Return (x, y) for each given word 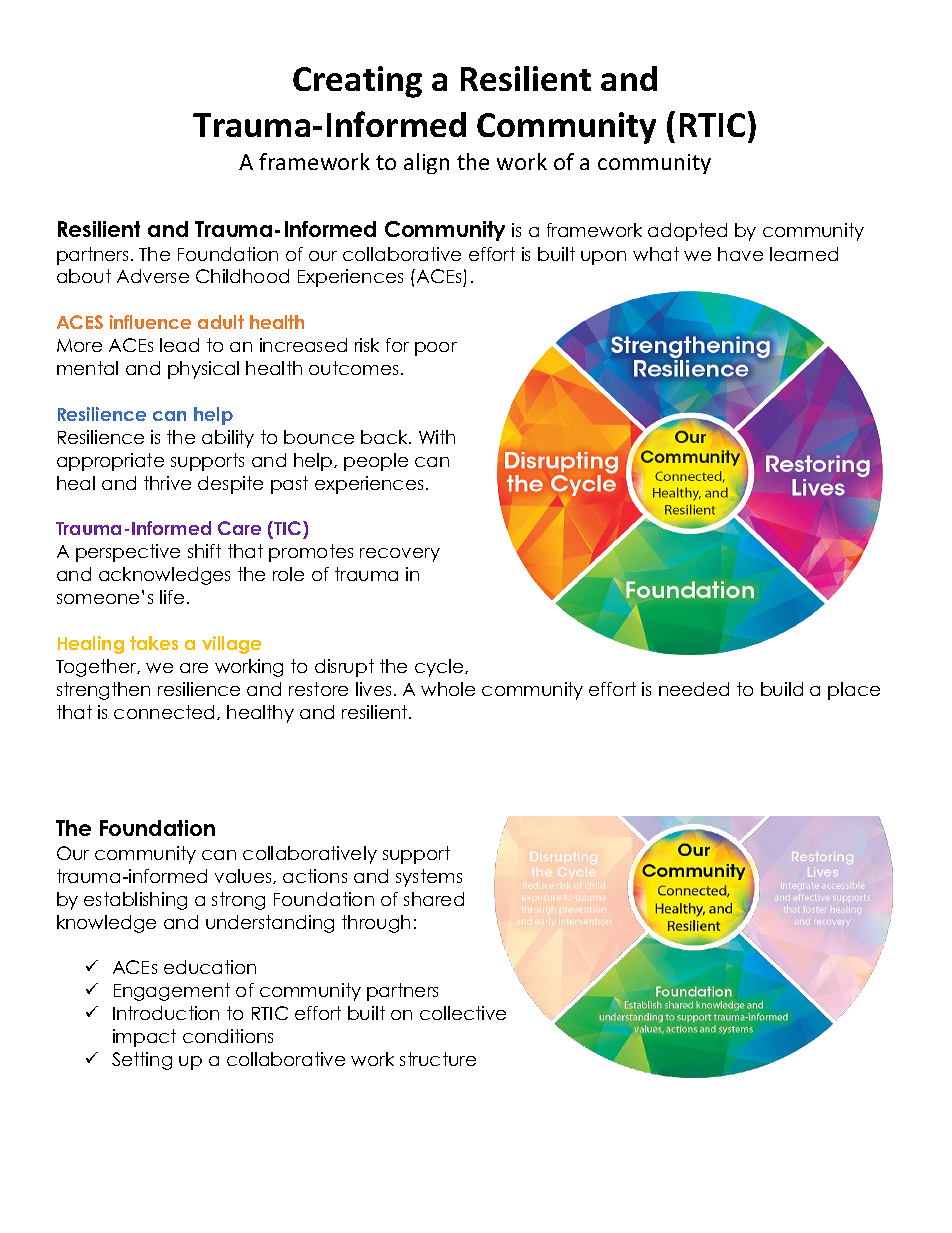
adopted (687, 232)
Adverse (153, 276)
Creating (357, 82)
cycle (440, 668)
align (426, 163)
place (854, 691)
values (244, 876)
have (740, 254)
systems (429, 878)
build (782, 689)
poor (436, 349)
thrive (167, 483)
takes (154, 643)
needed (694, 689)
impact (144, 1038)
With (437, 437)
